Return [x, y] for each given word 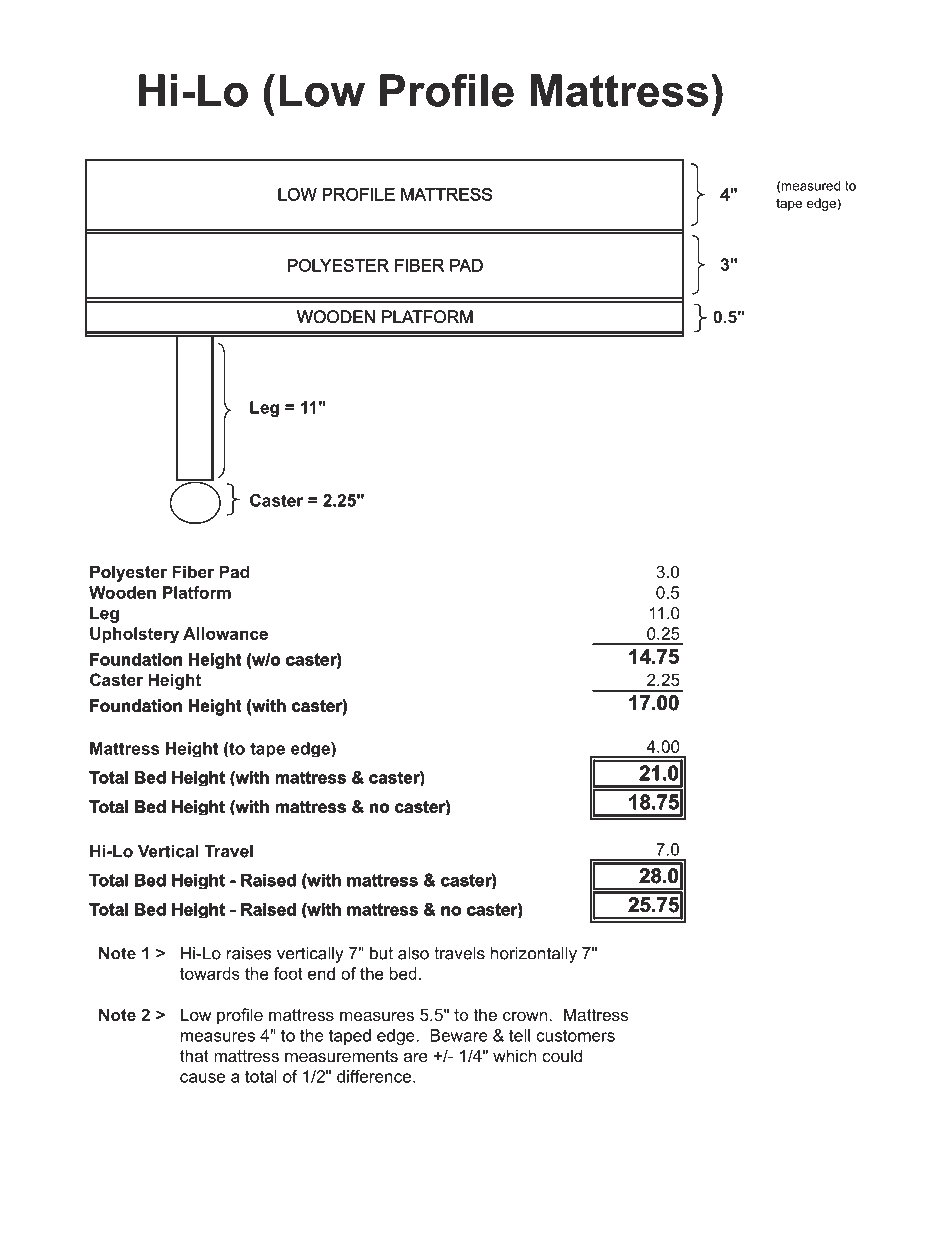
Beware [458, 1035]
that [194, 1055]
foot [288, 973]
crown [525, 1016]
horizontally [534, 955]
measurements [341, 1056]
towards [210, 973]
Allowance [225, 633]
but [381, 953]
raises [249, 953]
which [514, 1055]
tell [519, 1035]
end [321, 973]
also [413, 953]
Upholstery [134, 635]
